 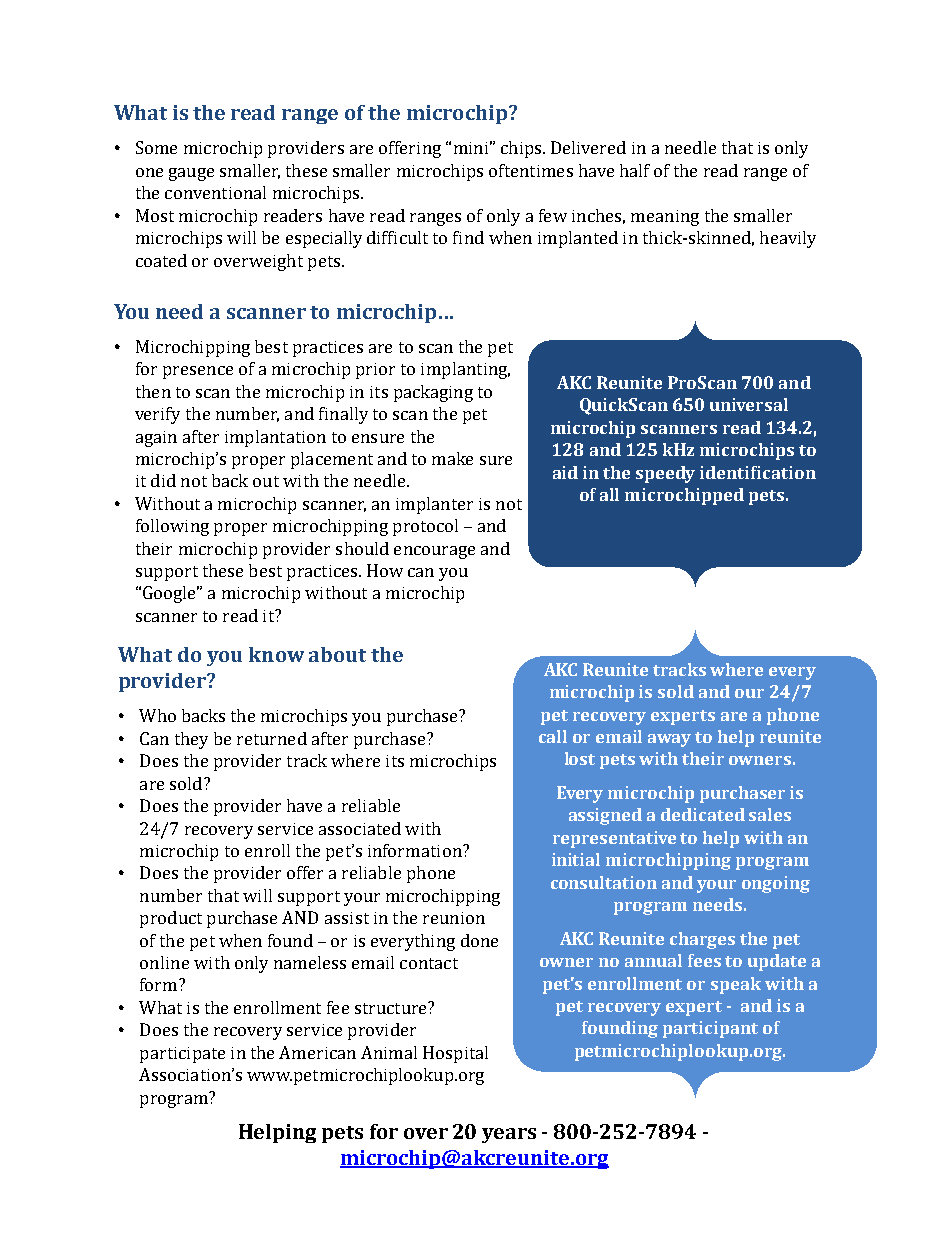 What do you see at coordinates (163, 480) in the image?
I see `did` at bounding box center [163, 480].
